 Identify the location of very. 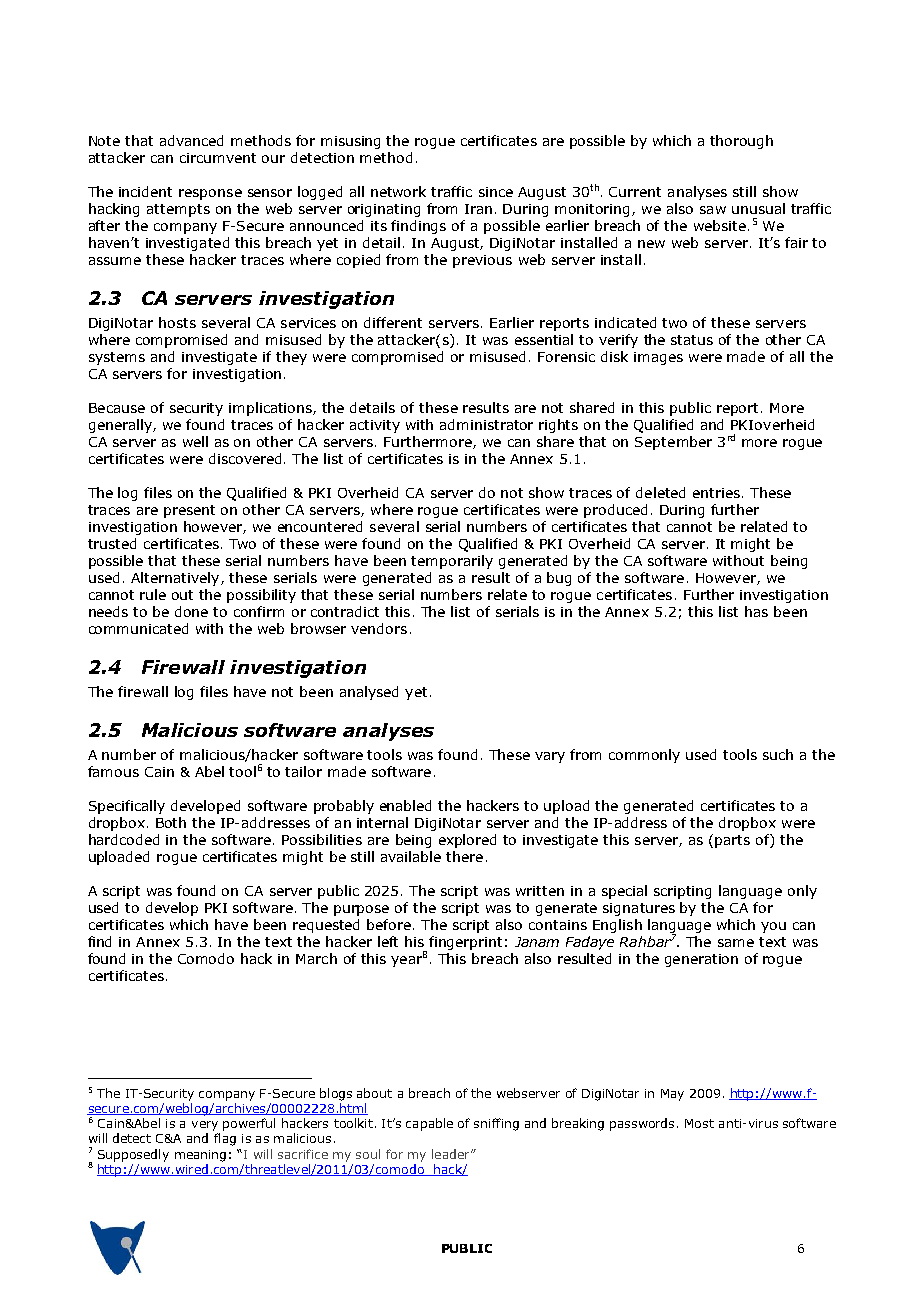
(205, 1126).
